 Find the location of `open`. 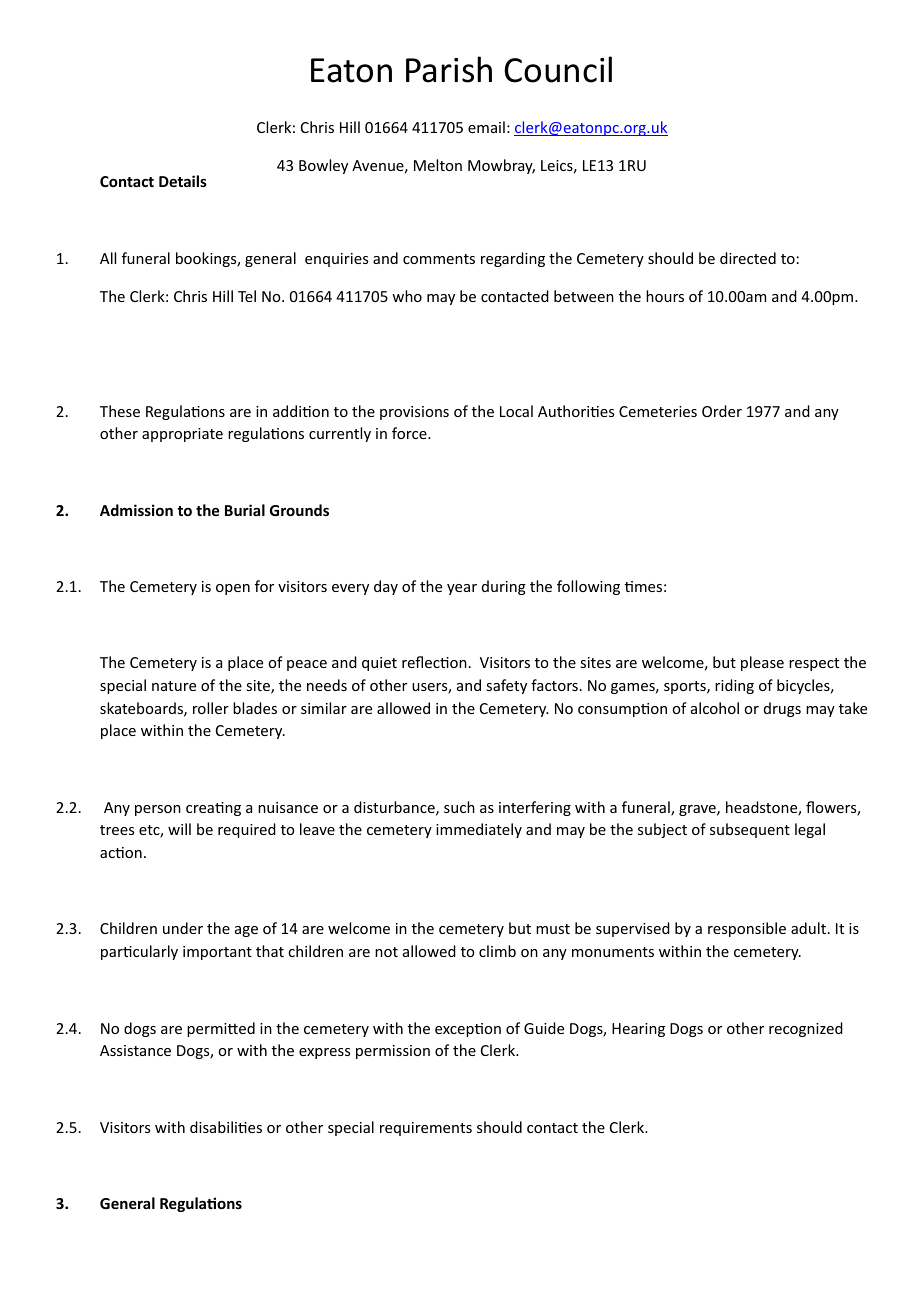

open is located at coordinates (233, 589).
